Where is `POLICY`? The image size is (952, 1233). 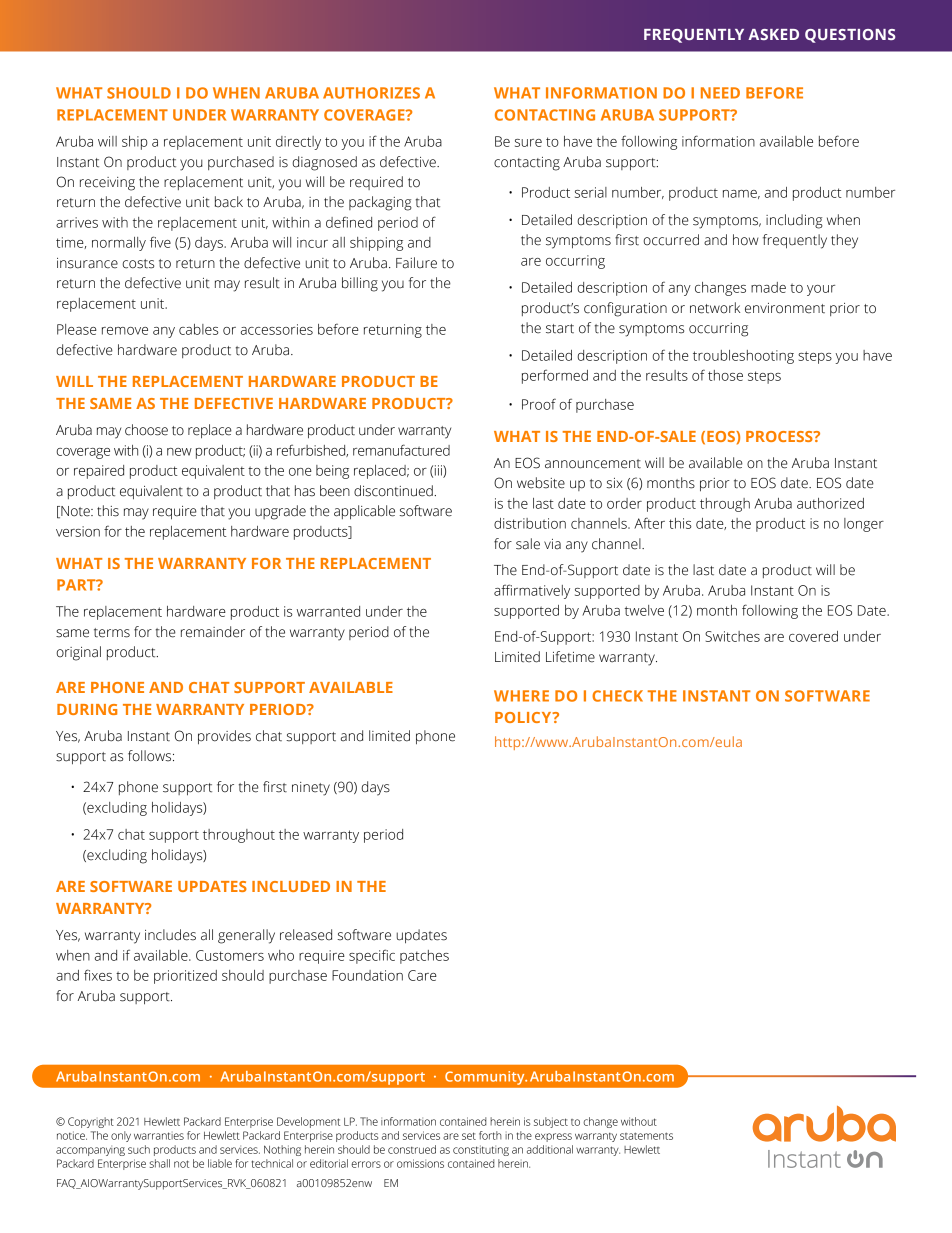 POLICY is located at coordinates (524, 717).
